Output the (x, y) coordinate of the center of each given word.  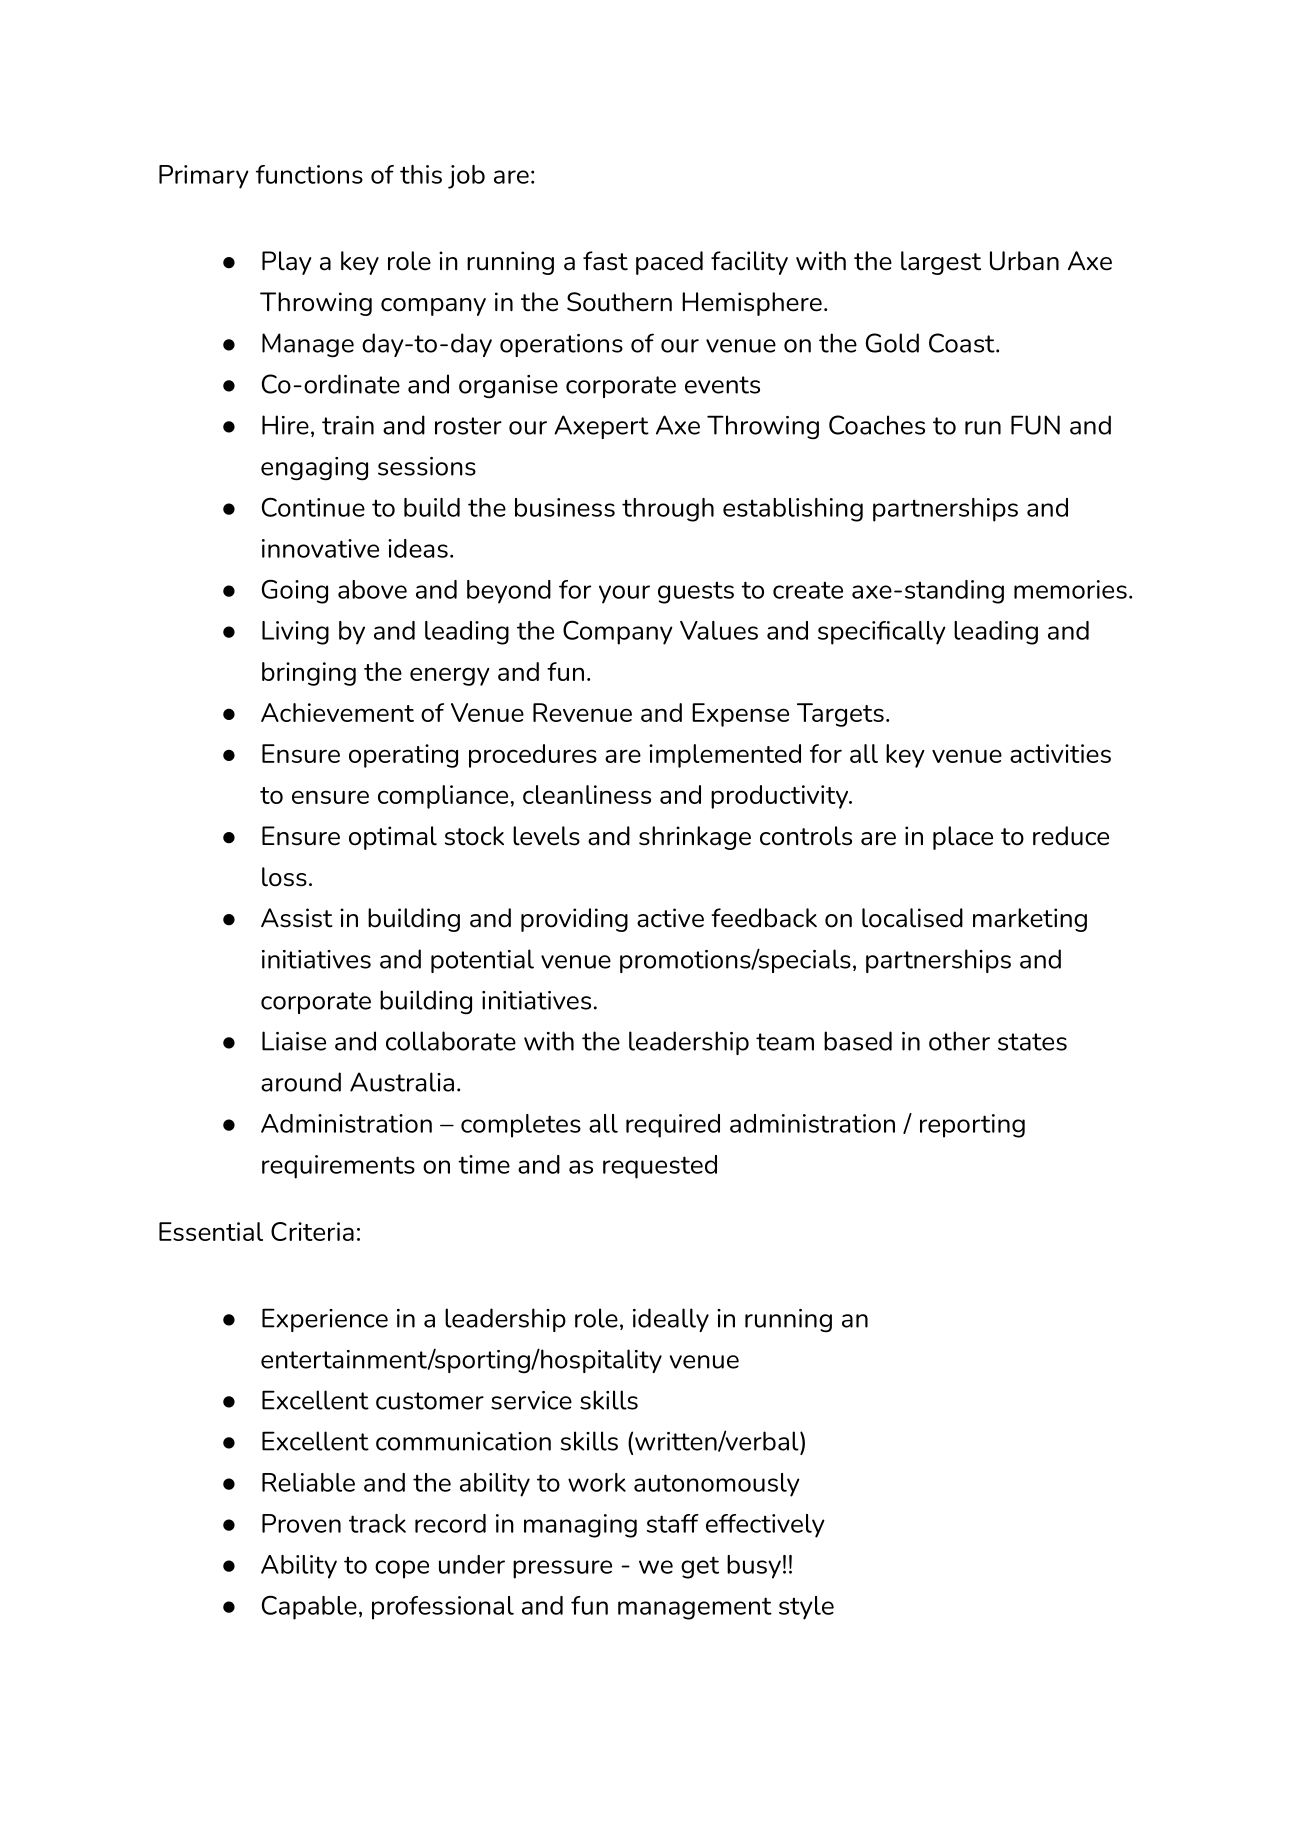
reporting (972, 1126)
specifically (882, 633)
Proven (301, 1523)
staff (673, 1523)
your (624, 594)
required (673, 1126)
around (301, 1082)
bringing (309, 674)
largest (941, 263)
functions (309, 174)
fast (605, 261)
